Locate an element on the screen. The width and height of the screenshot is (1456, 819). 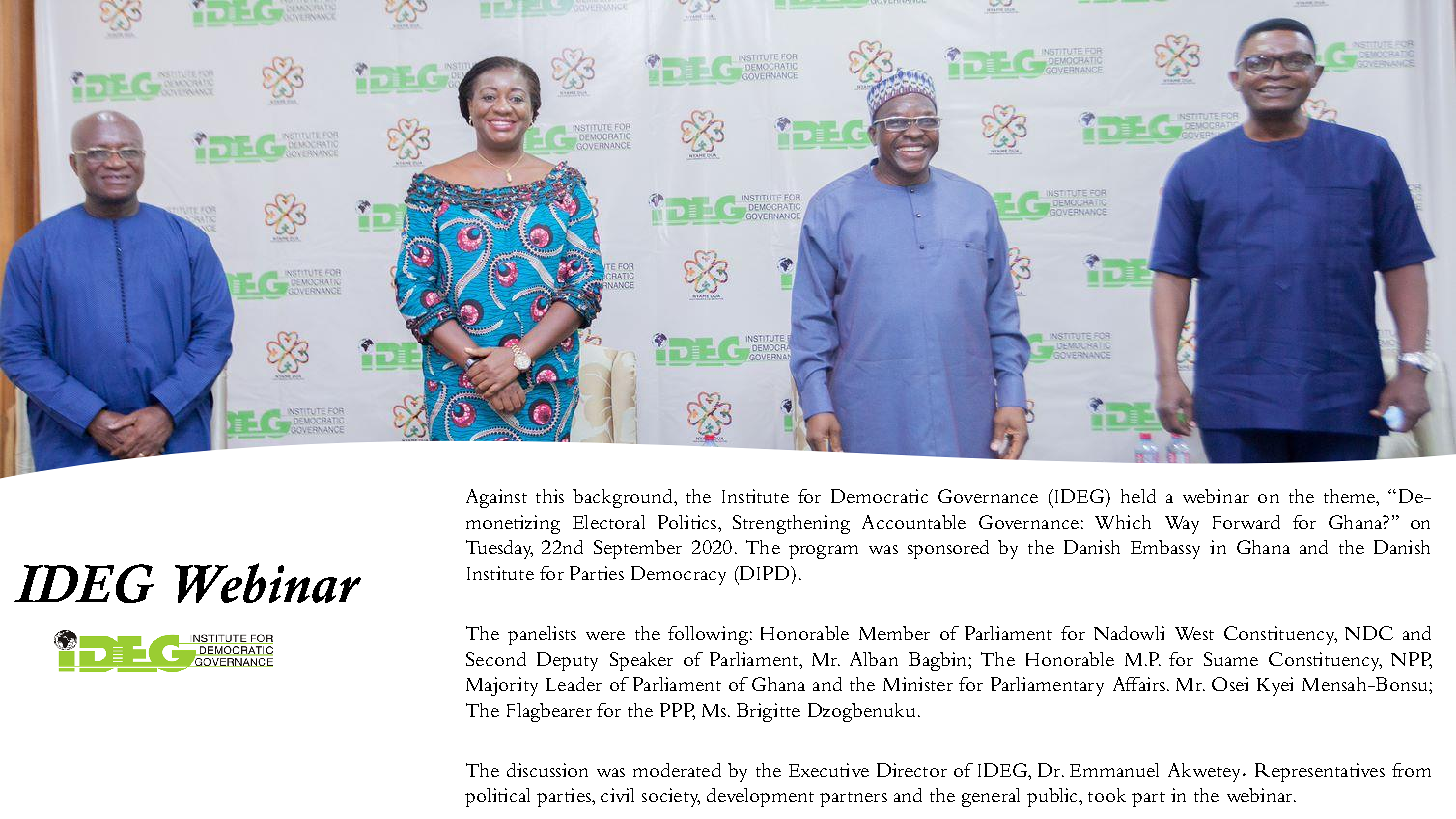
Democracy is located at coordinates (678, 575).
